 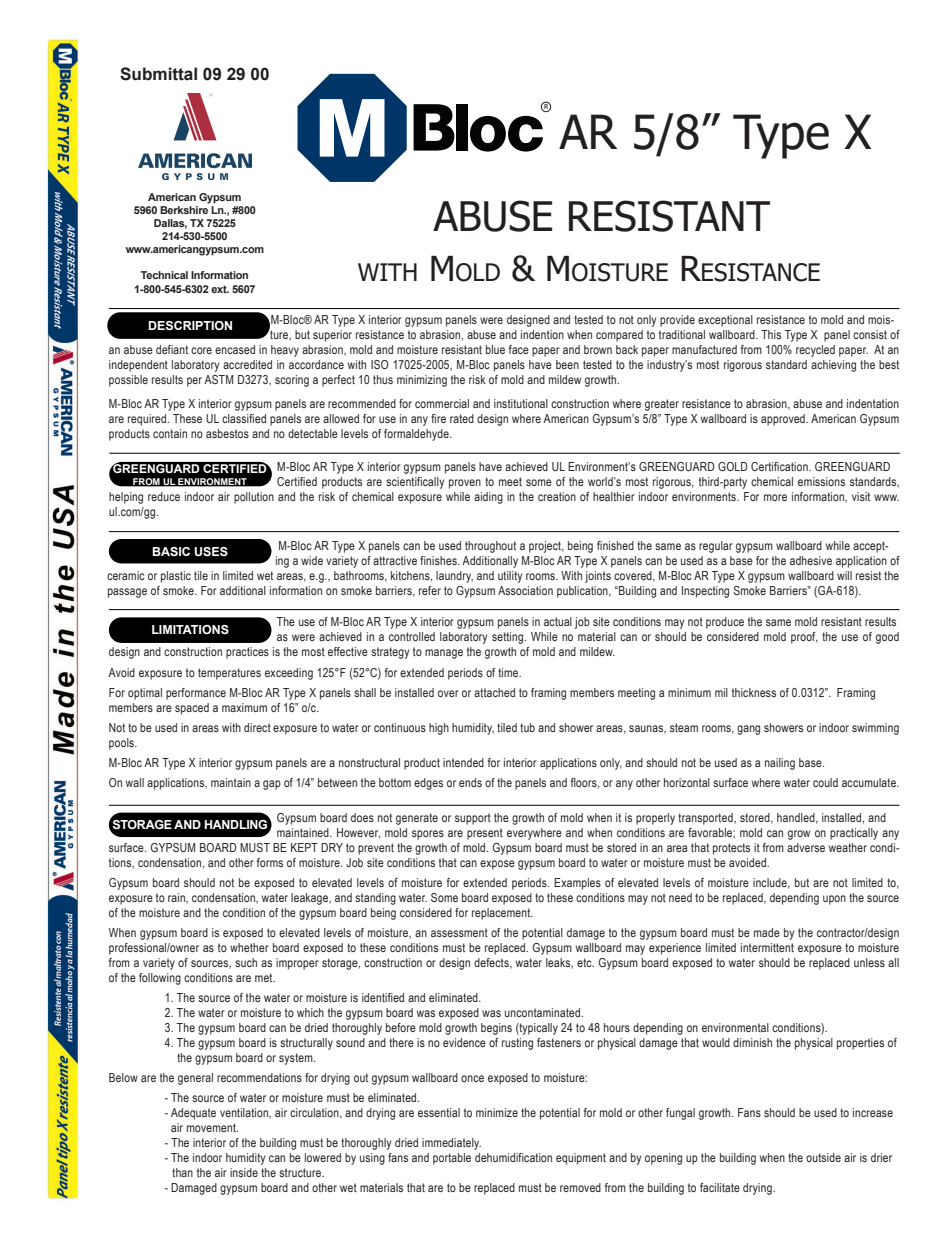 I want to click on proven, so click(x=465, y=484).
